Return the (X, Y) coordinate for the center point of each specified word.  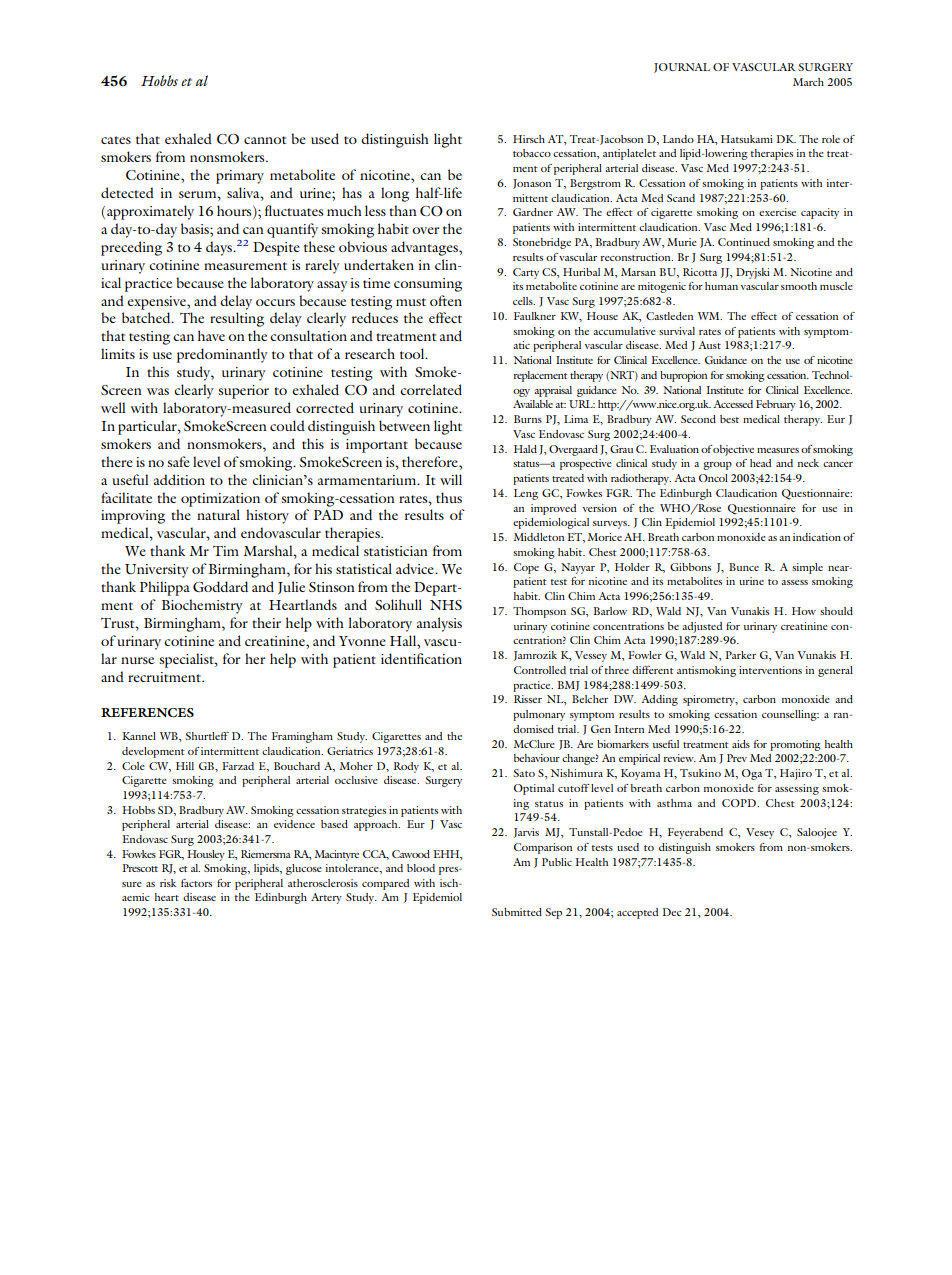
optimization (220, 500)
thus (449, 497)
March (808, 82)
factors (196, 883)
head (761, 463)
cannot (265, 140)
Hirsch (529, 139)
